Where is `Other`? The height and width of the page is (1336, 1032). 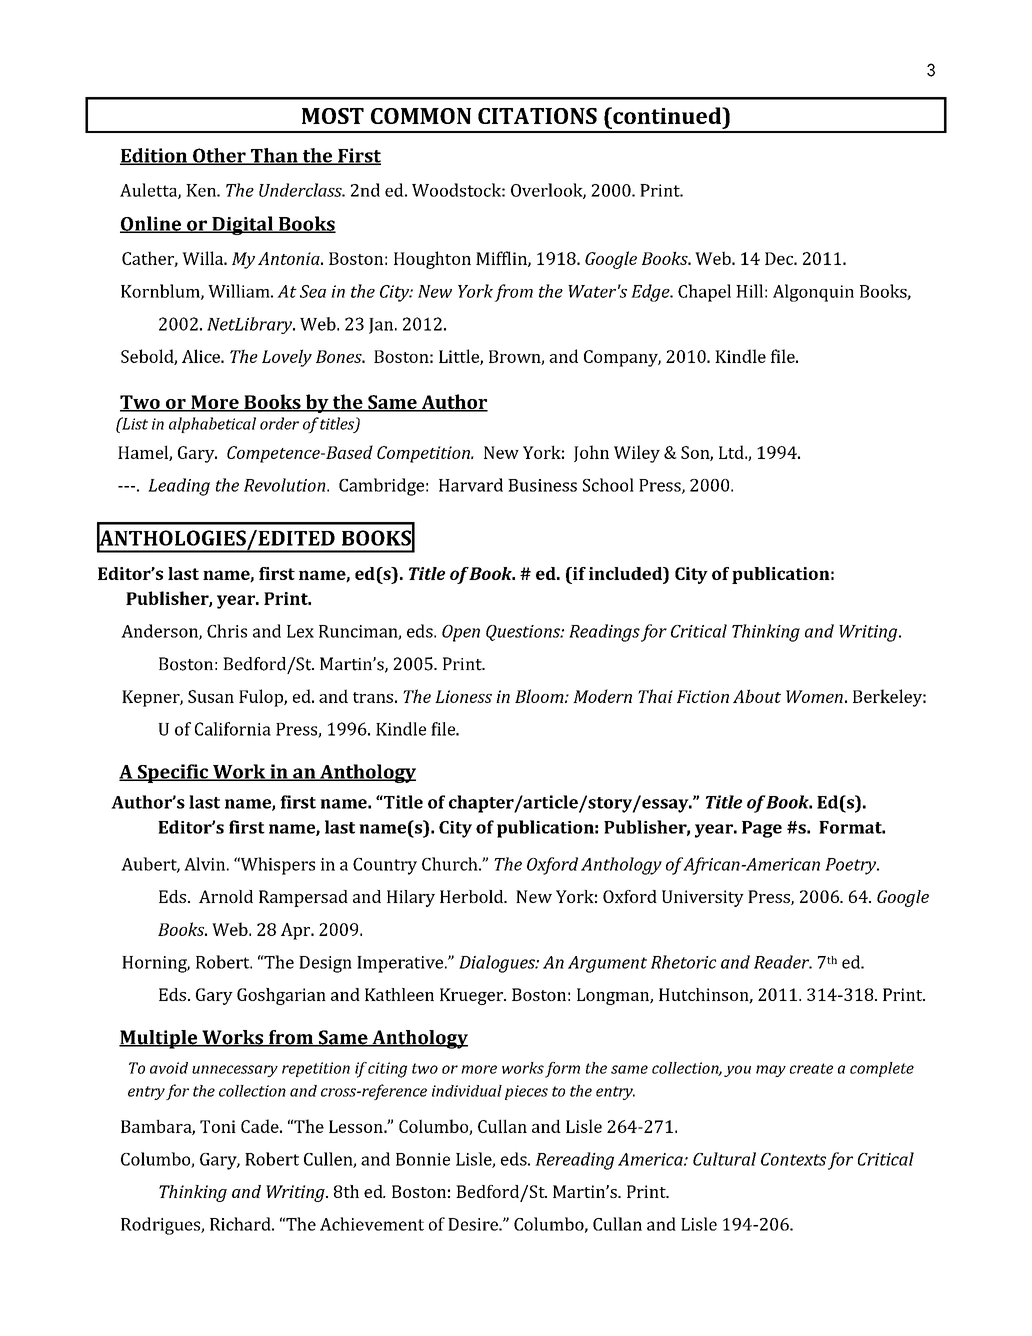
Other is located at coordinates (219, 156).
